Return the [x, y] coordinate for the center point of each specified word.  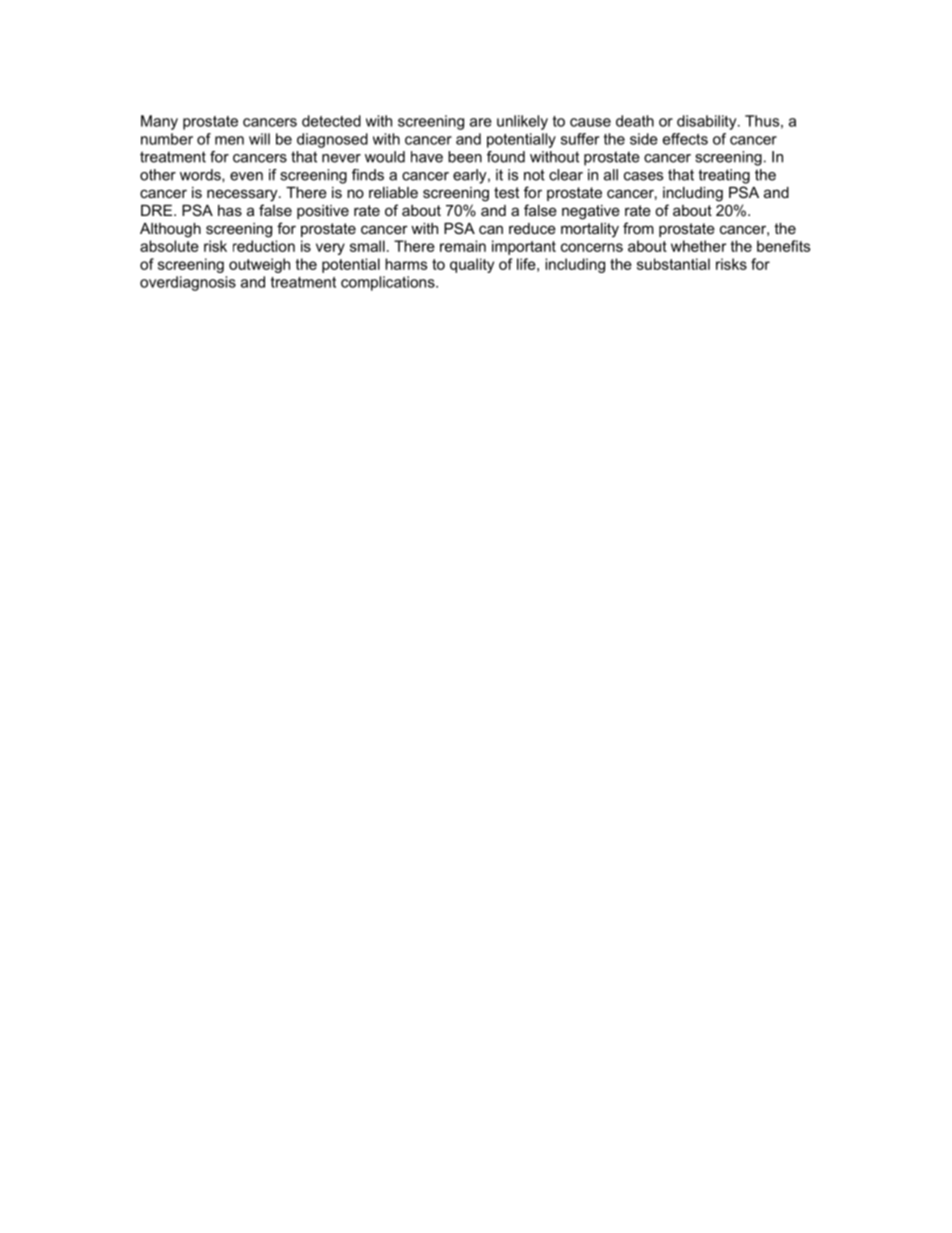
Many [159, 122]
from [638, 228]
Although [170, 230]
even [246, 176]
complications [389, 283]
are [481, 122]
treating [724, 176]
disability [708, 122]
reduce [532, 228]
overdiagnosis [188, 283]
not [534, 175]
